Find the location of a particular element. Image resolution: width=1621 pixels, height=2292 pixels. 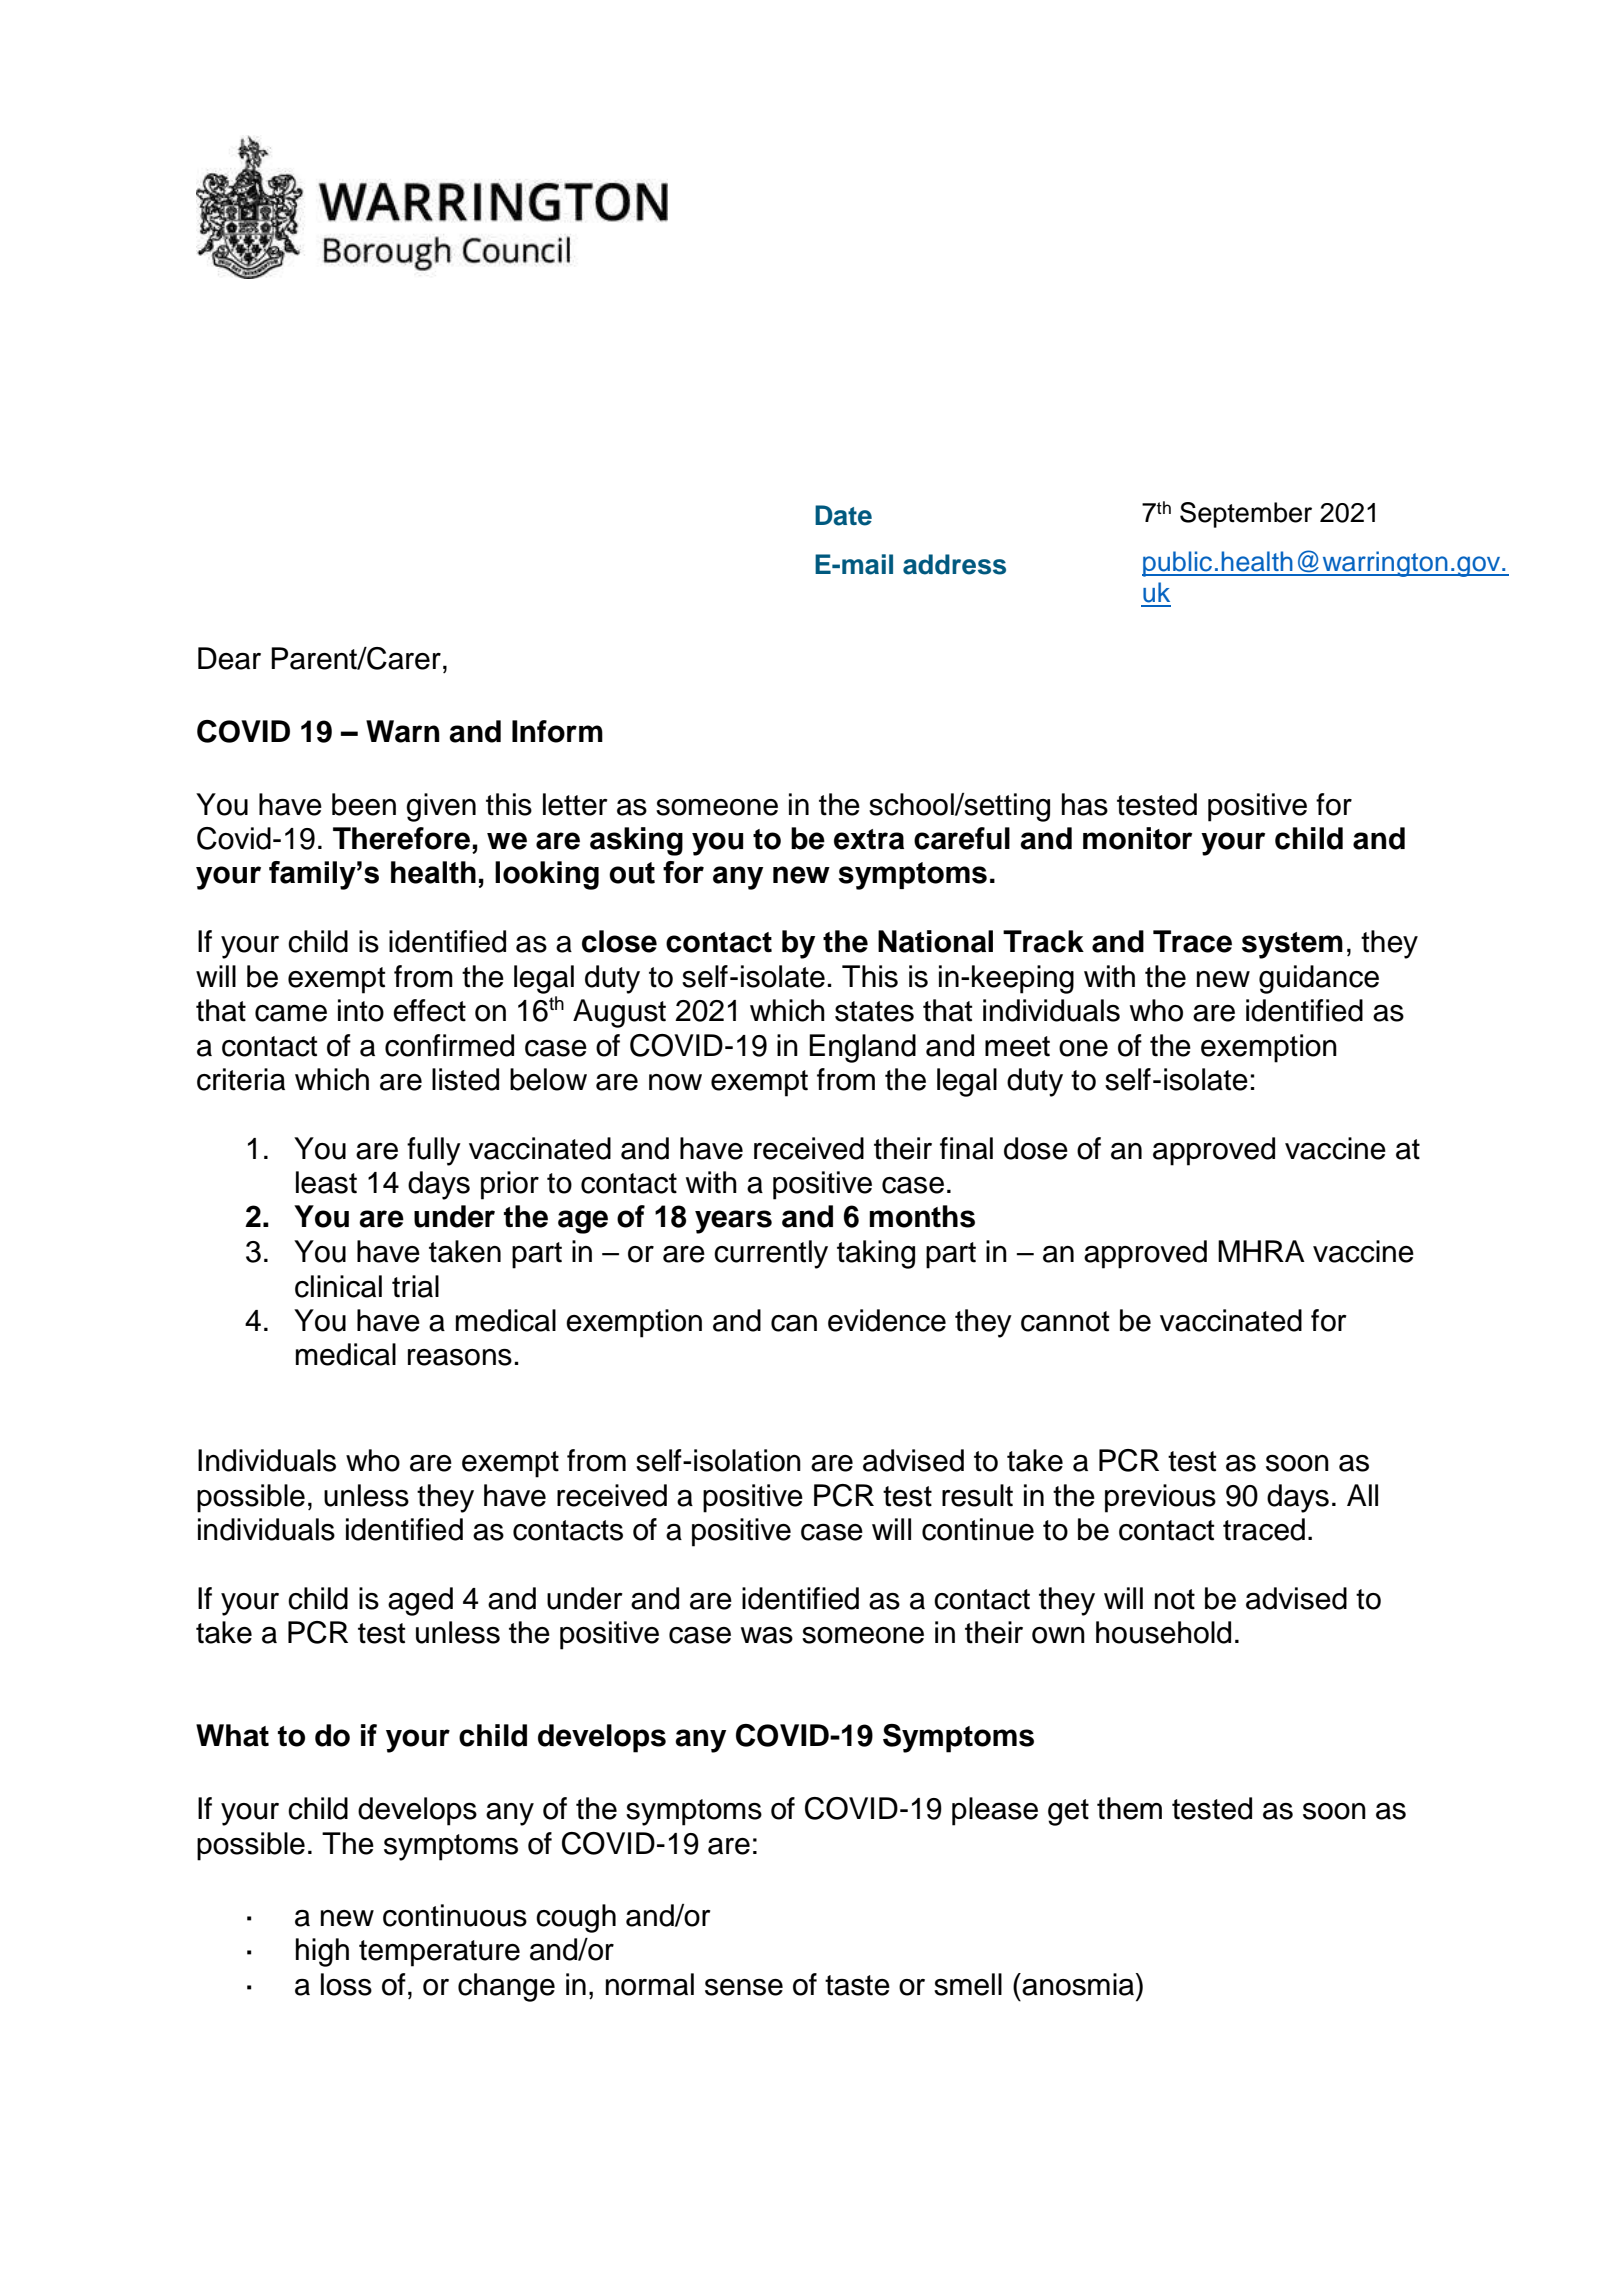

Dear is located at coordinates (229, 658).
